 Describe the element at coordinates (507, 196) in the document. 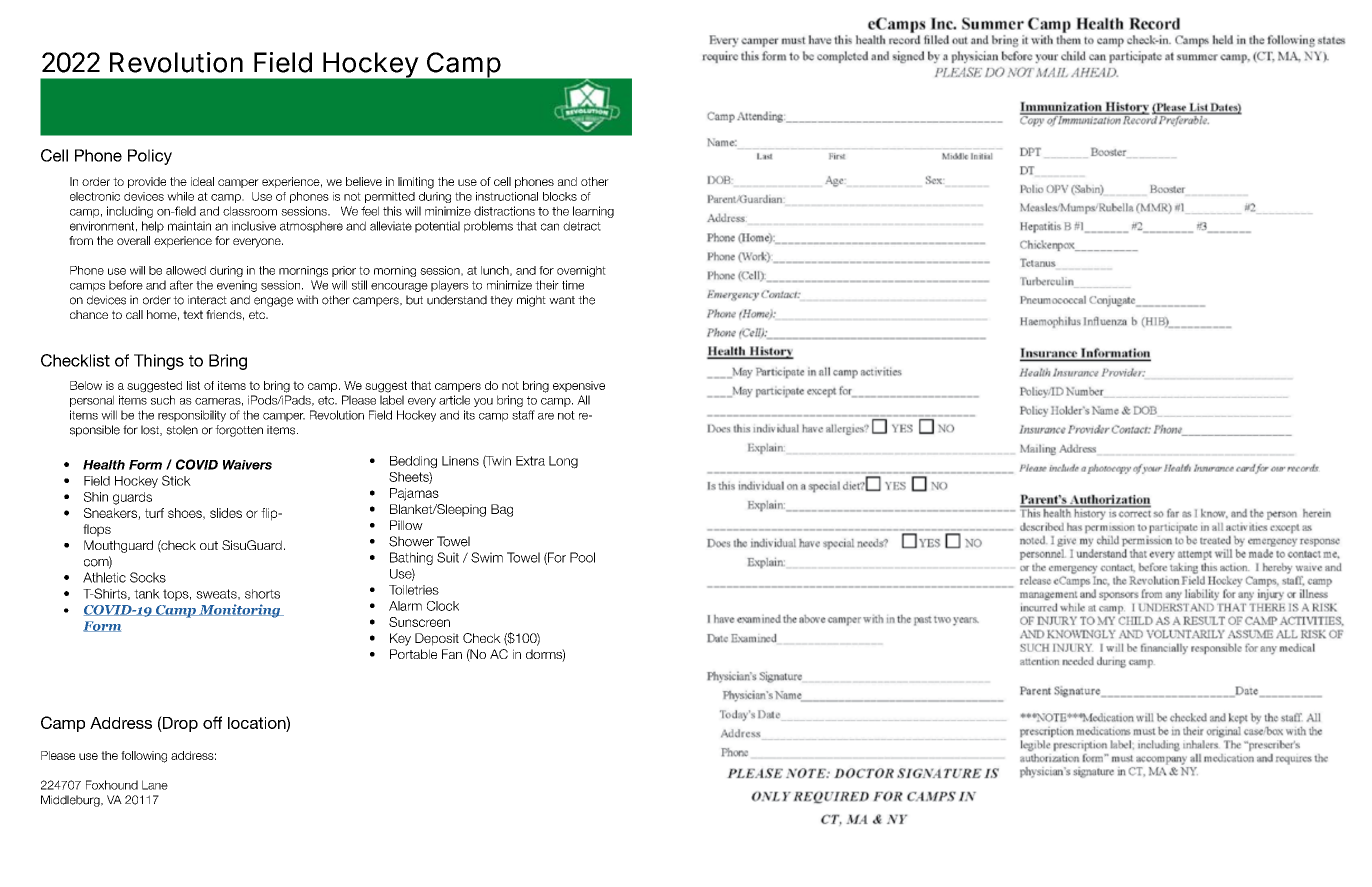

I see `instructional` at that location.
